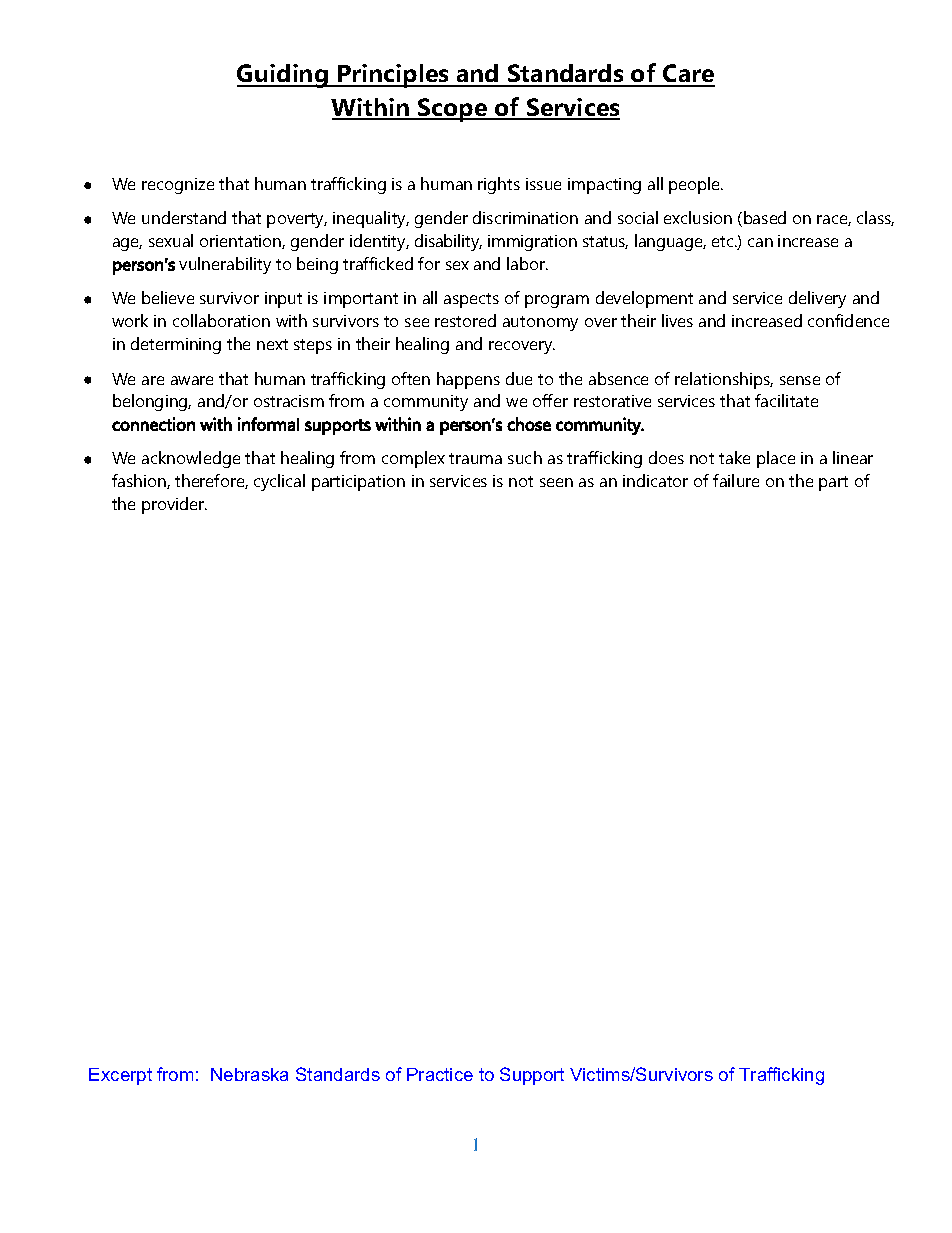 The image size is (952, 1233). Describe the element at coordinates (556, 482) in the document. I see `seen` at that location.
